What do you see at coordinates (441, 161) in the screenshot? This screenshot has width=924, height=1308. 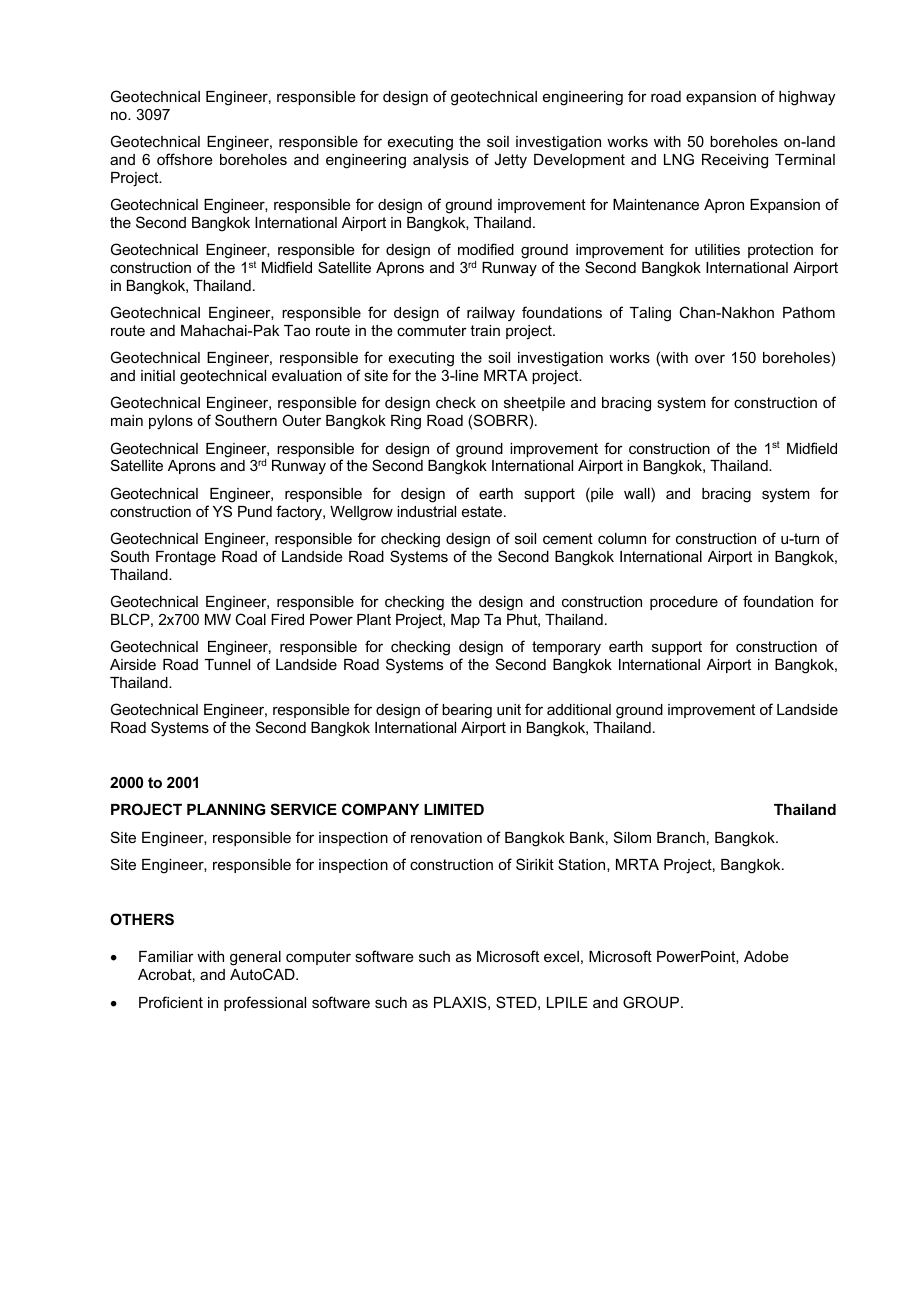 I see `analysis` at bounding box center [441, 161].
